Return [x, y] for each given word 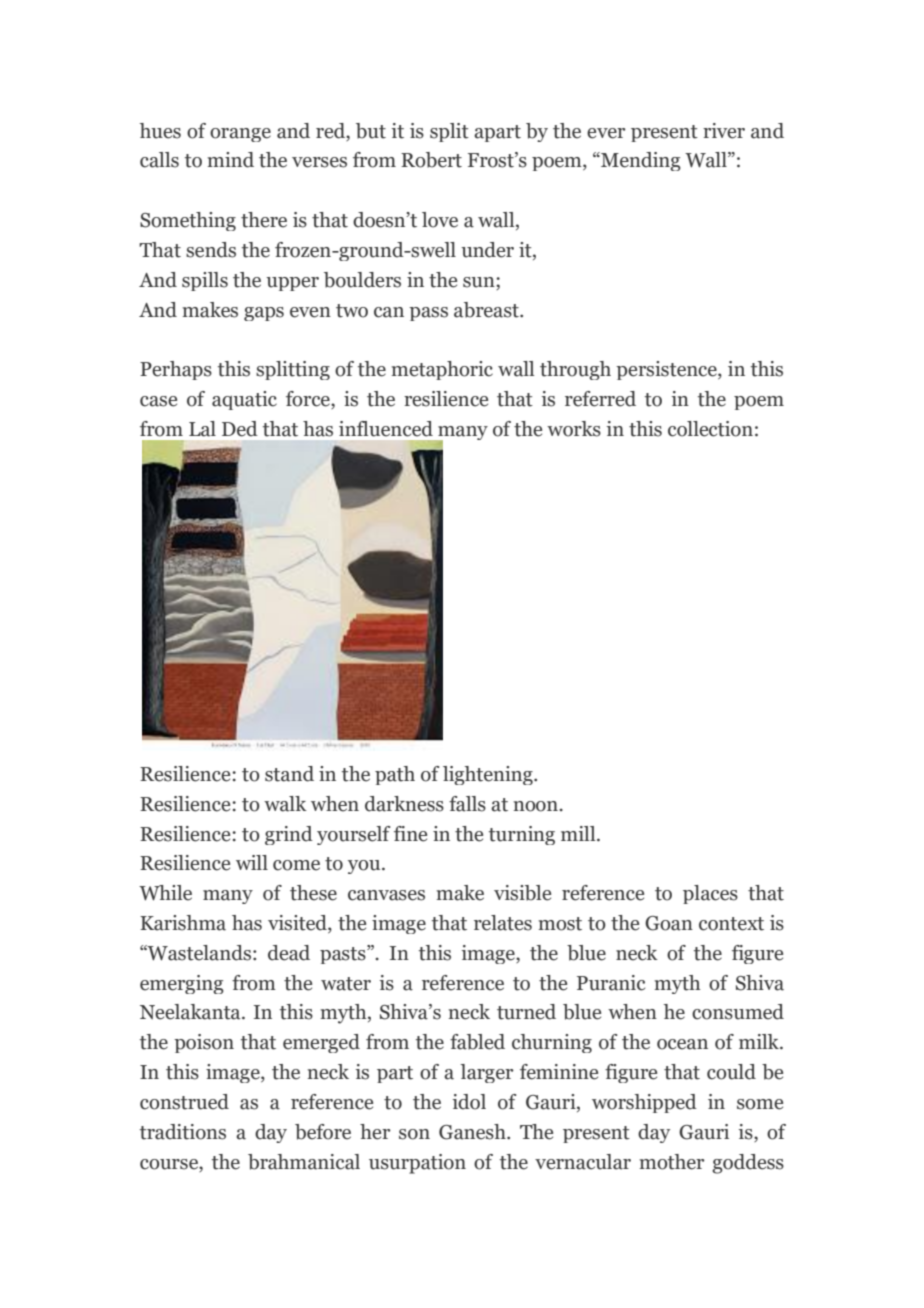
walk [285, 804]
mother [671, 1162]
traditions [183, 1132]
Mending [640, 161]
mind [230, 160]
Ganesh [473, 1132]
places [710, 894]
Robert [431, 160]
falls [467, 804]
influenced [386, 429]
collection [710, 429]
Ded [240, 429]
